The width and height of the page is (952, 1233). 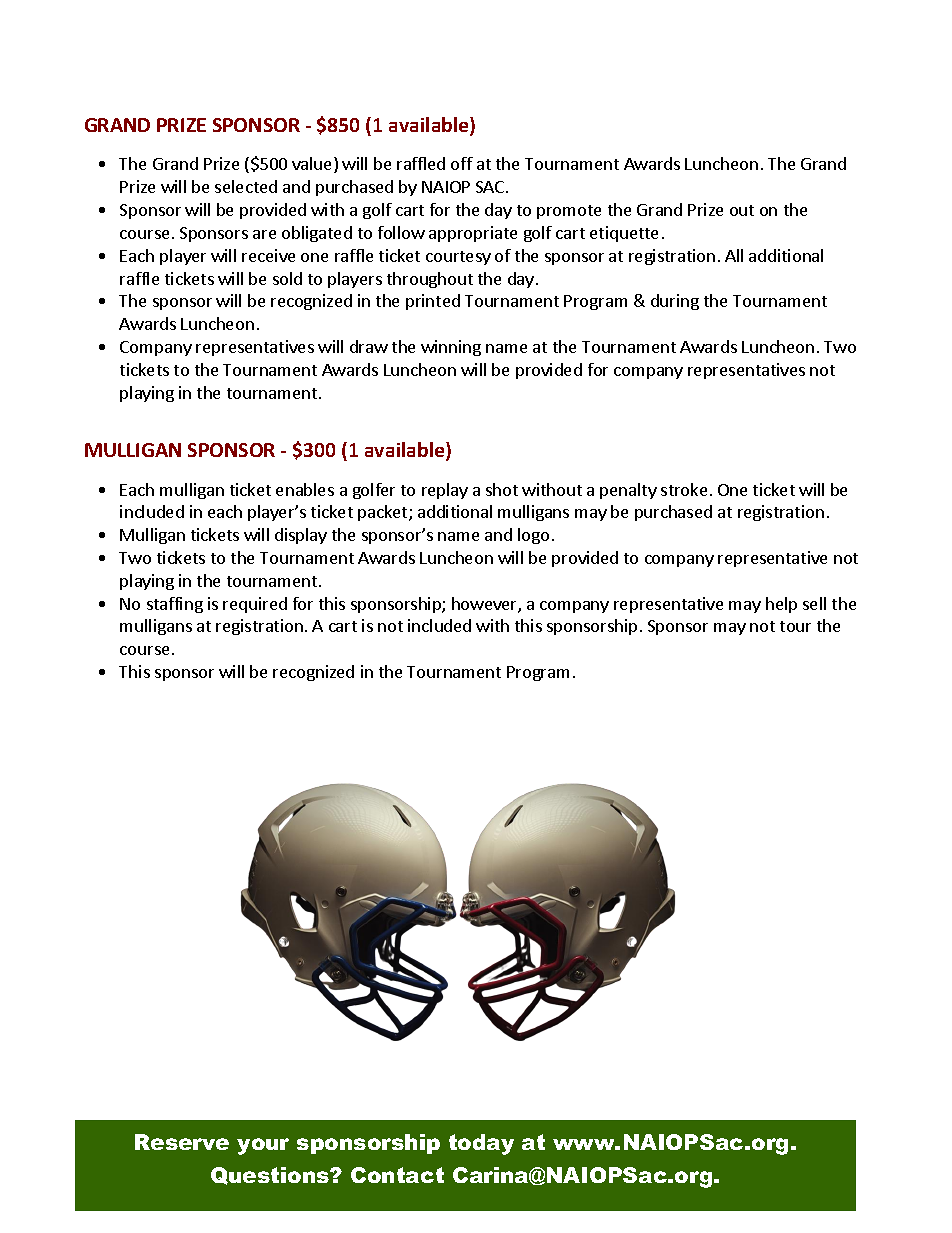 I want to click on All, so click(x=734, y=255).
